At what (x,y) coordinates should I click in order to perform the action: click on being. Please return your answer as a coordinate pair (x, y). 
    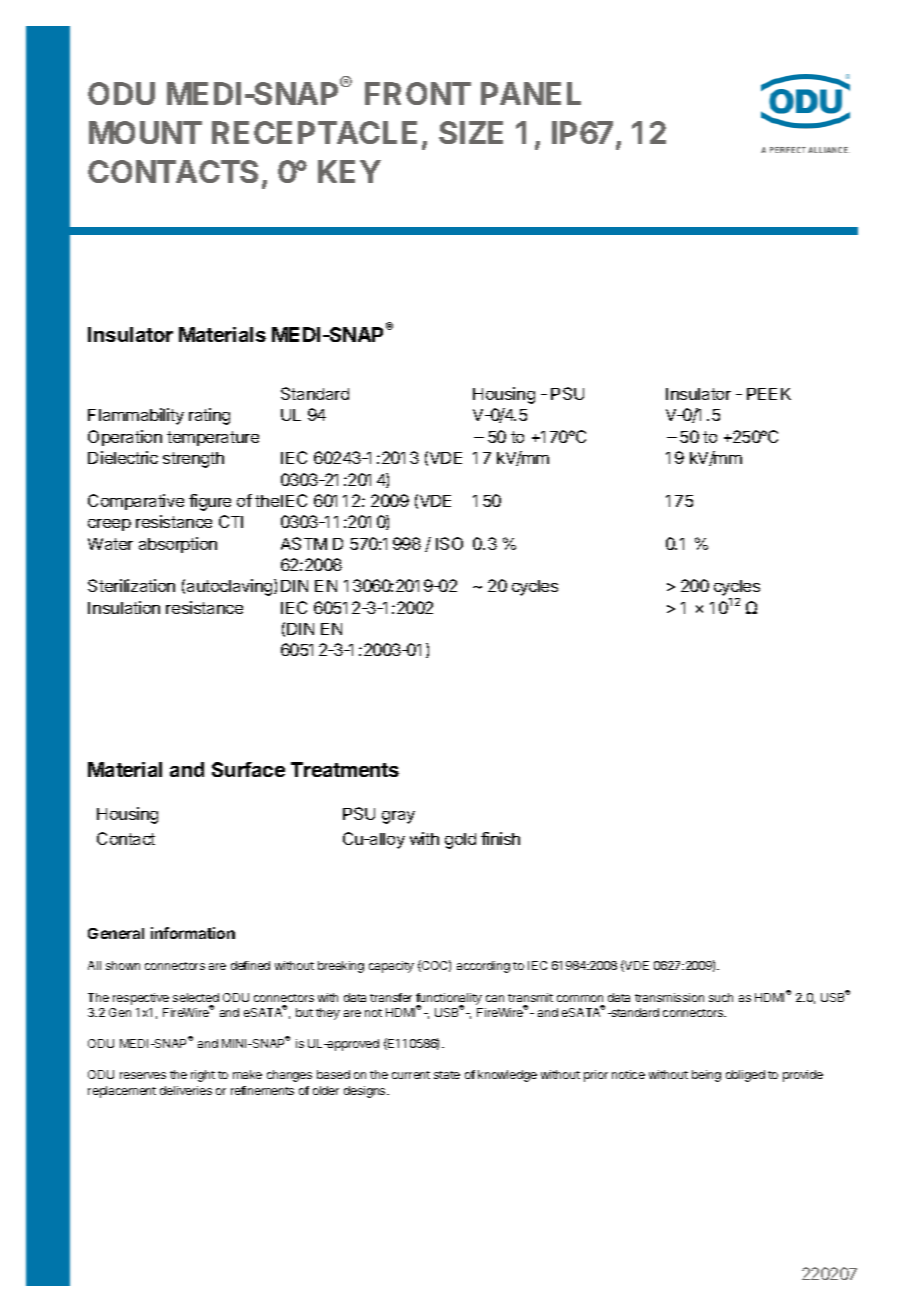
    Looking at the image, I should click on (706, 1076).
